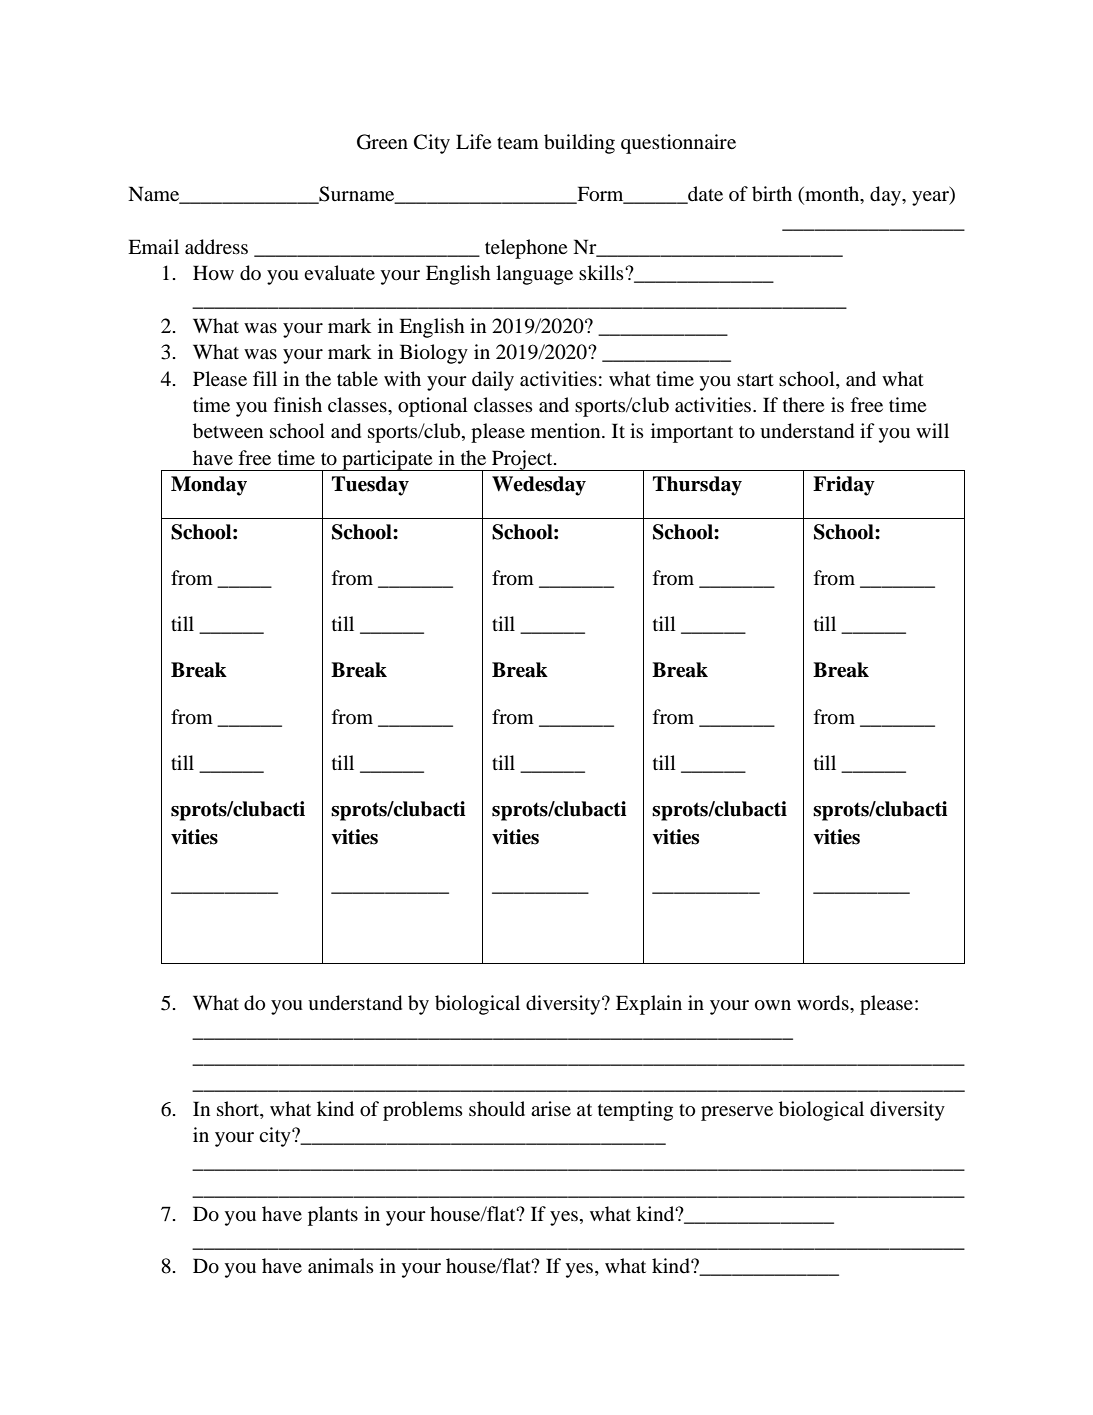 The image size is (1093, 1415). I want to click on month, so click(832, 195).
